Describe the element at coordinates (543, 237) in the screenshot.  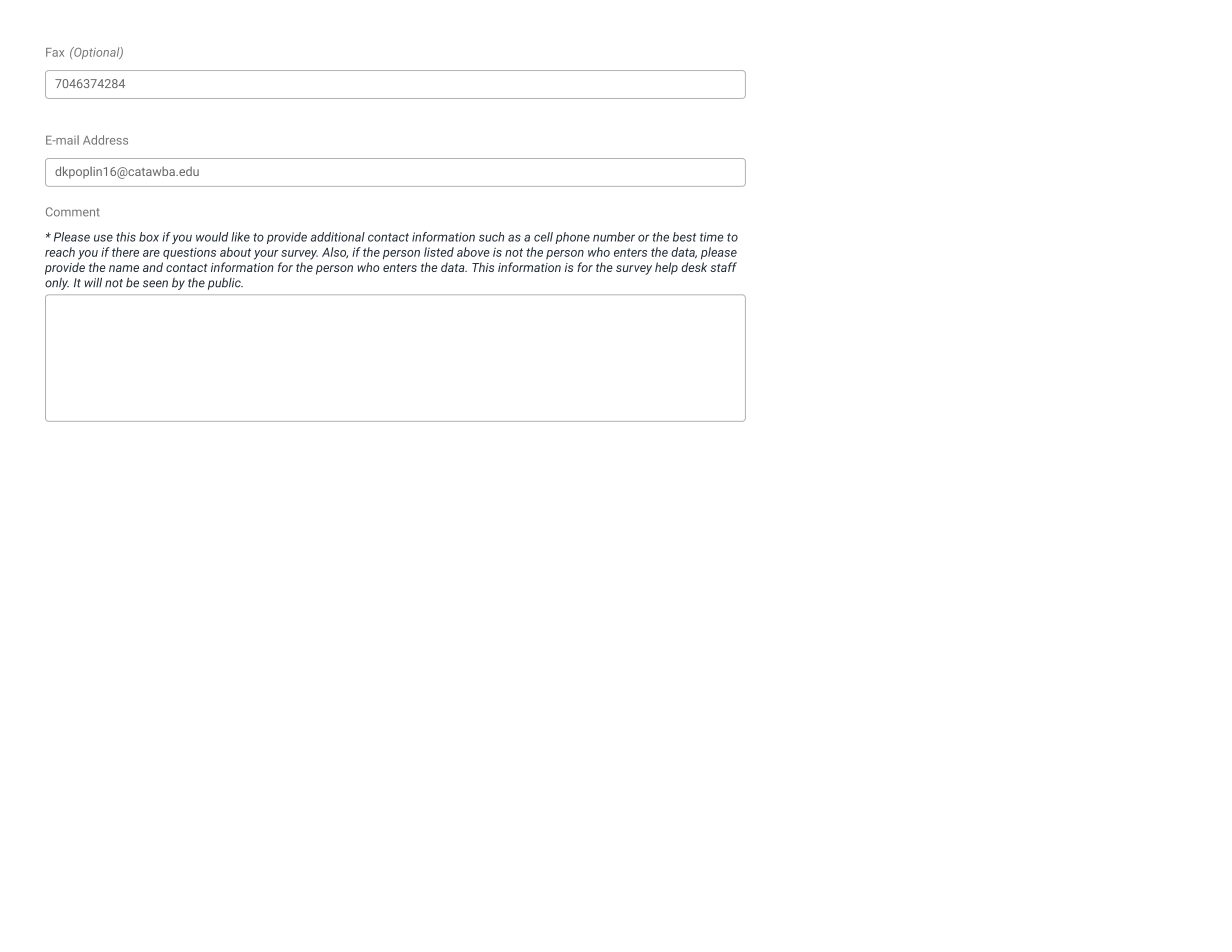
I see `cell` at that location.
